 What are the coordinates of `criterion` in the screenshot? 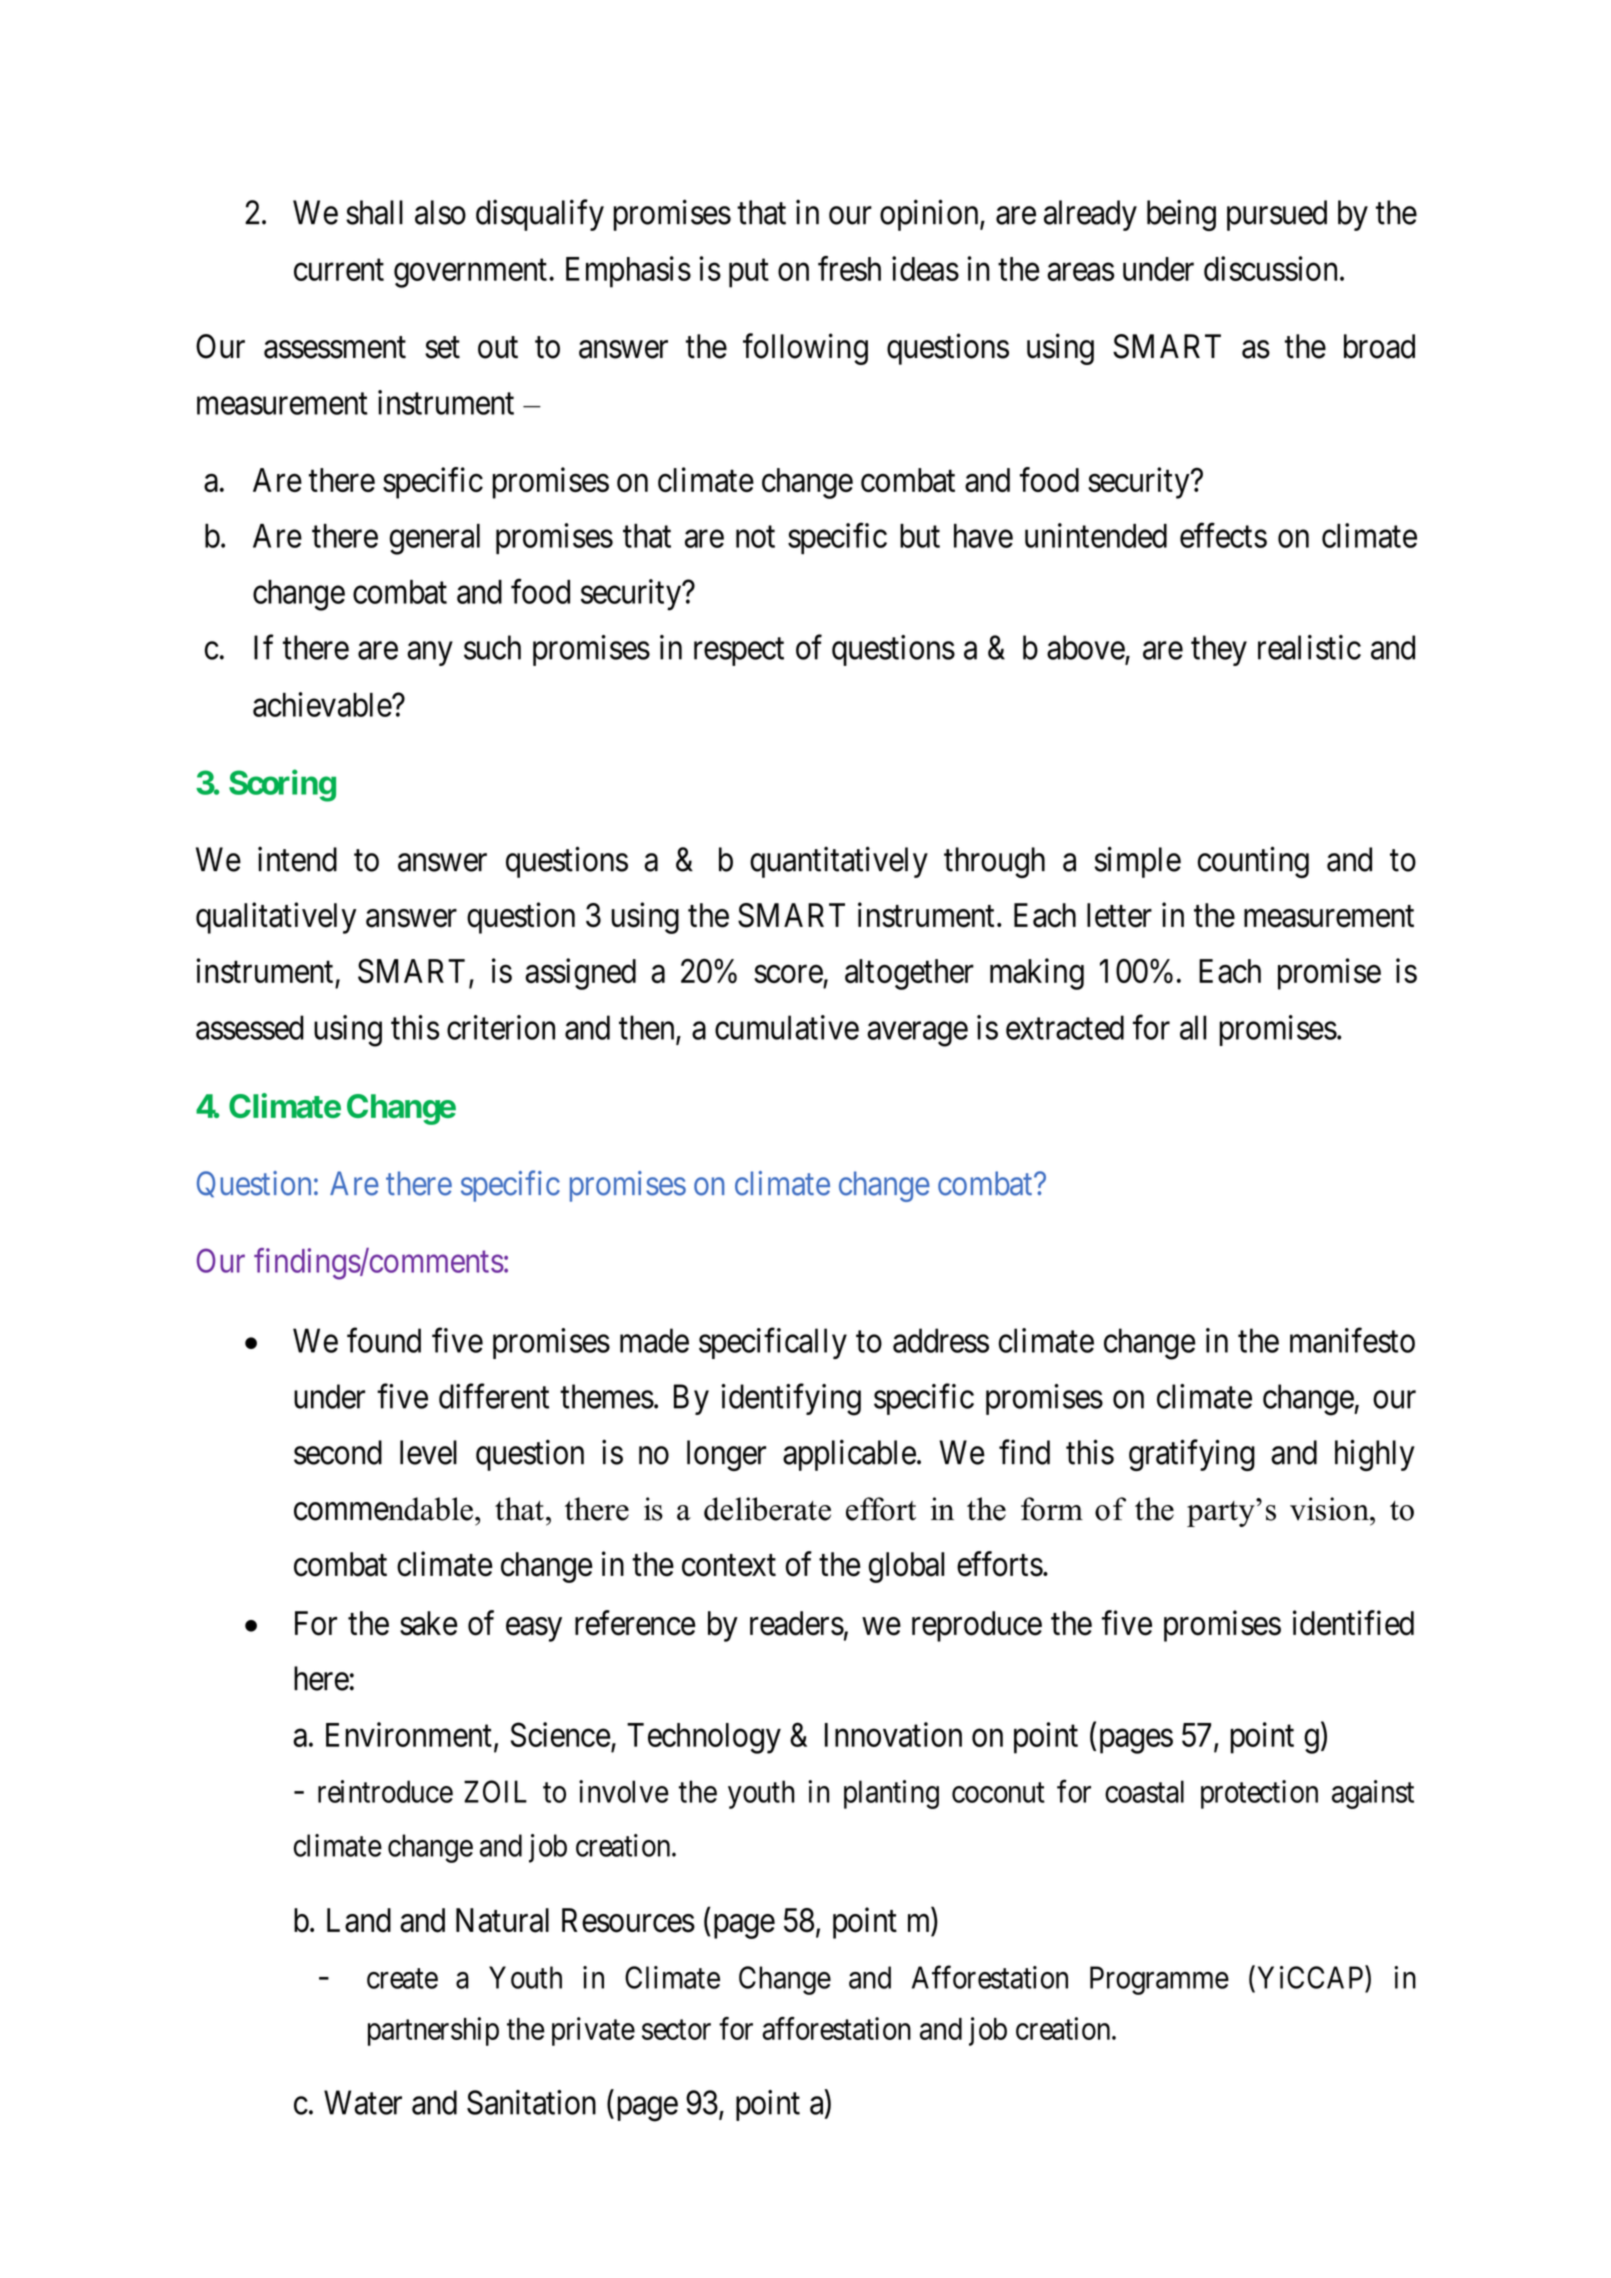 It's located at (501, 1027).
